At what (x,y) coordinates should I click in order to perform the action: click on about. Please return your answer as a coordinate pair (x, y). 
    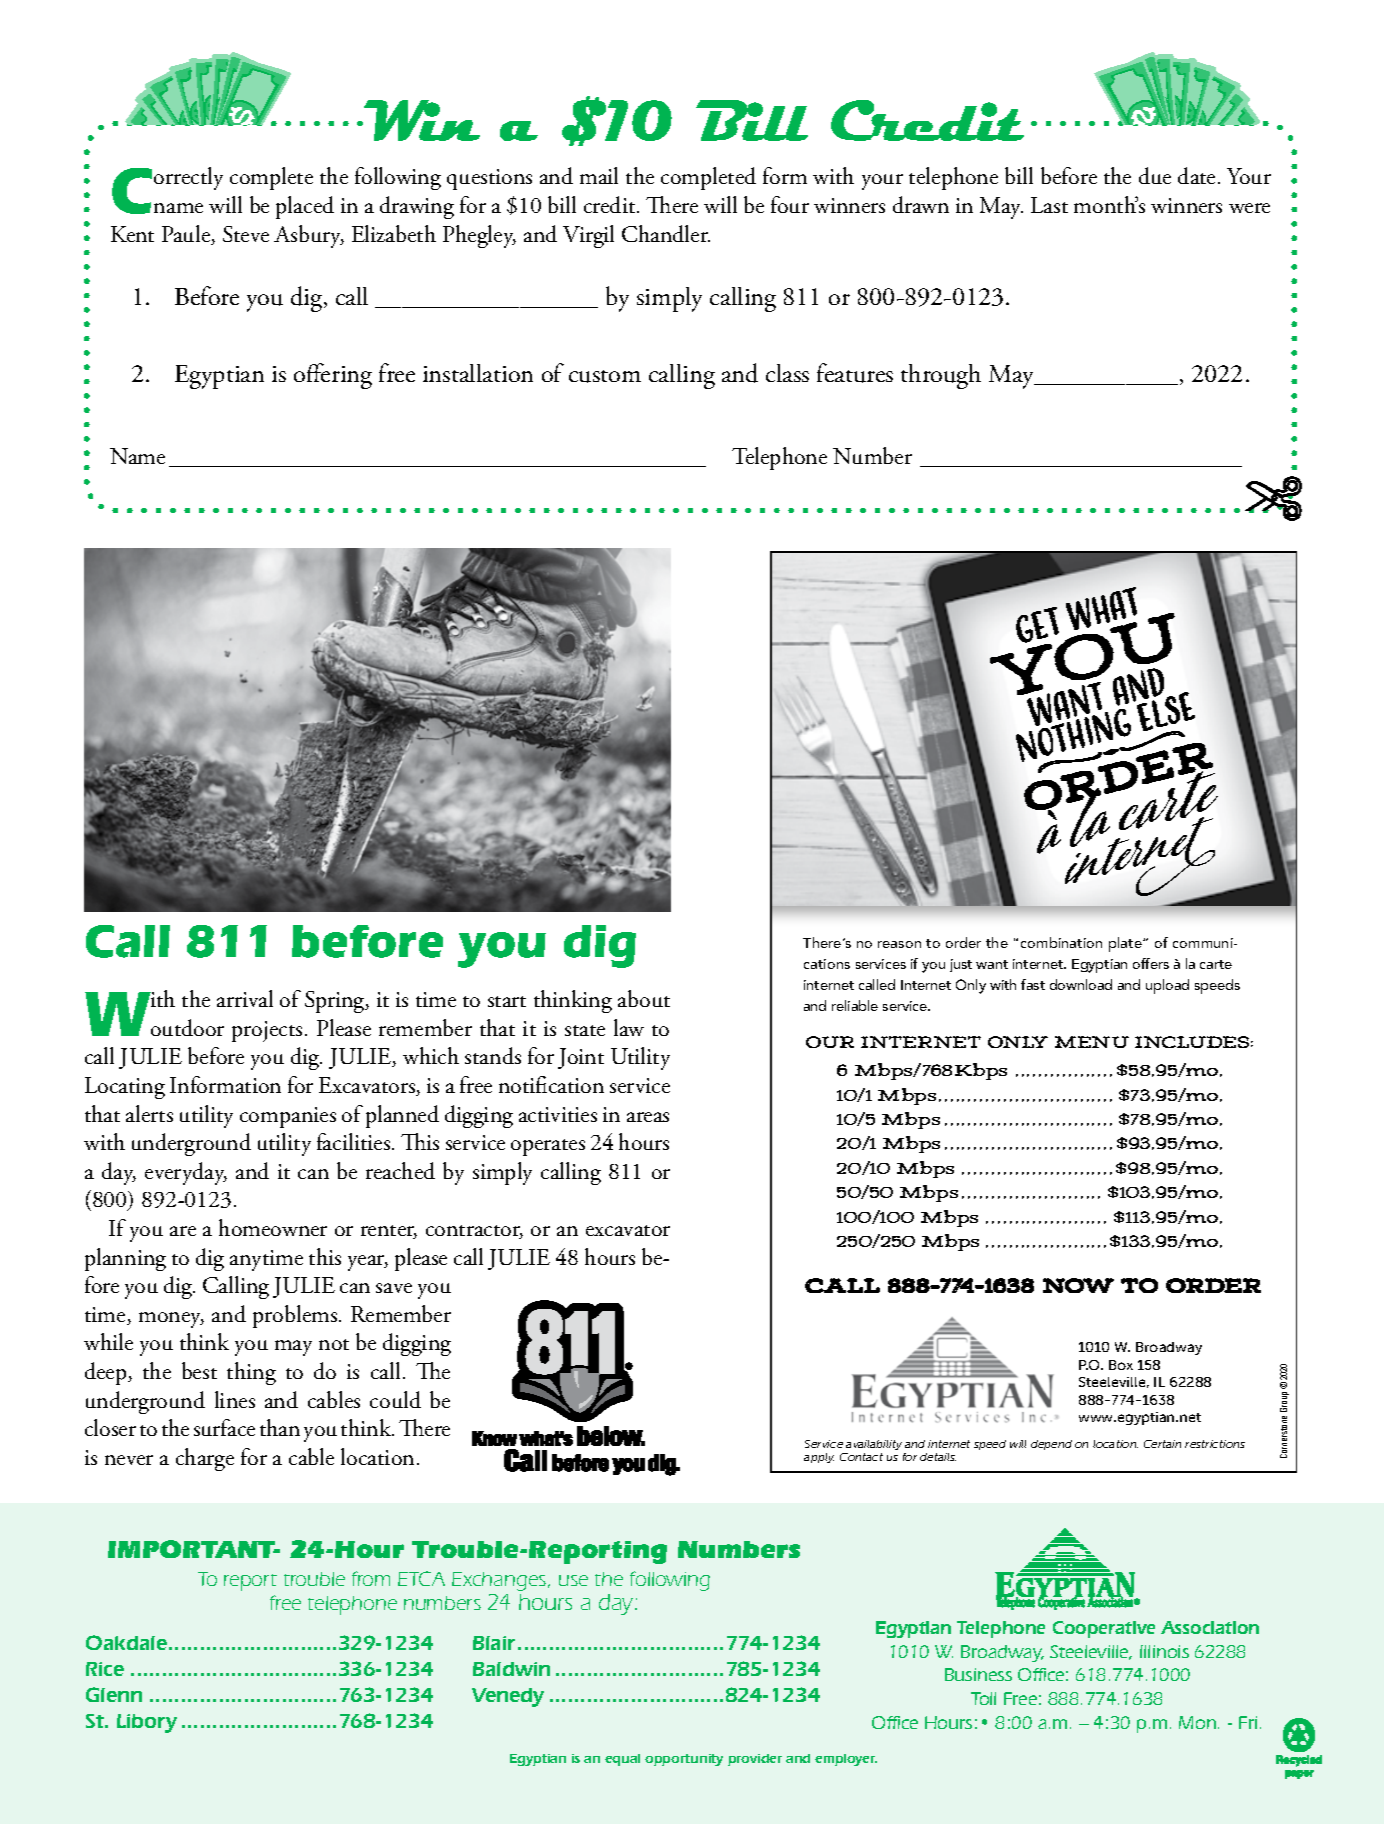
    Looking at the image, I should click on (644, 998).
